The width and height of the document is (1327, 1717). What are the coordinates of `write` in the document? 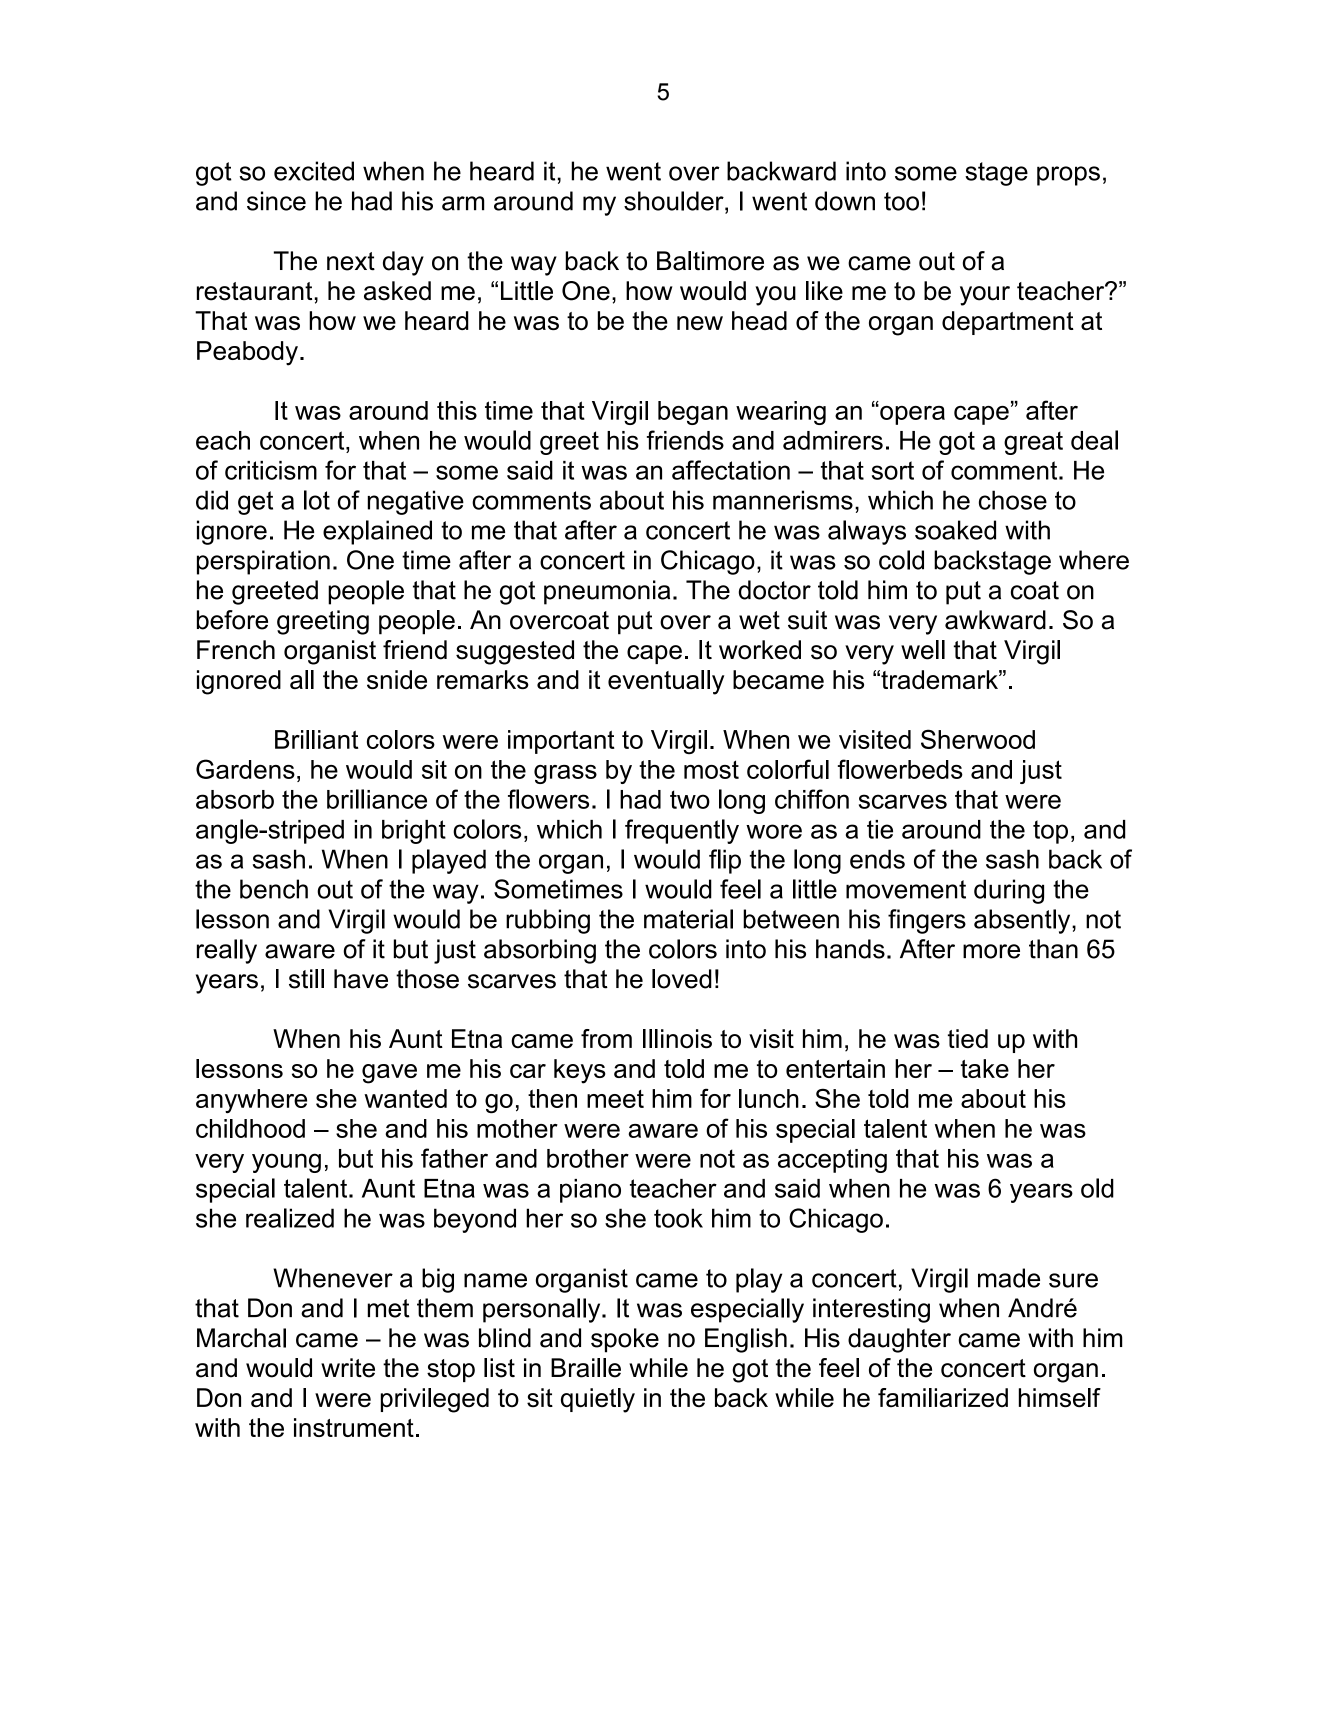 It's located at (348, 1368).
